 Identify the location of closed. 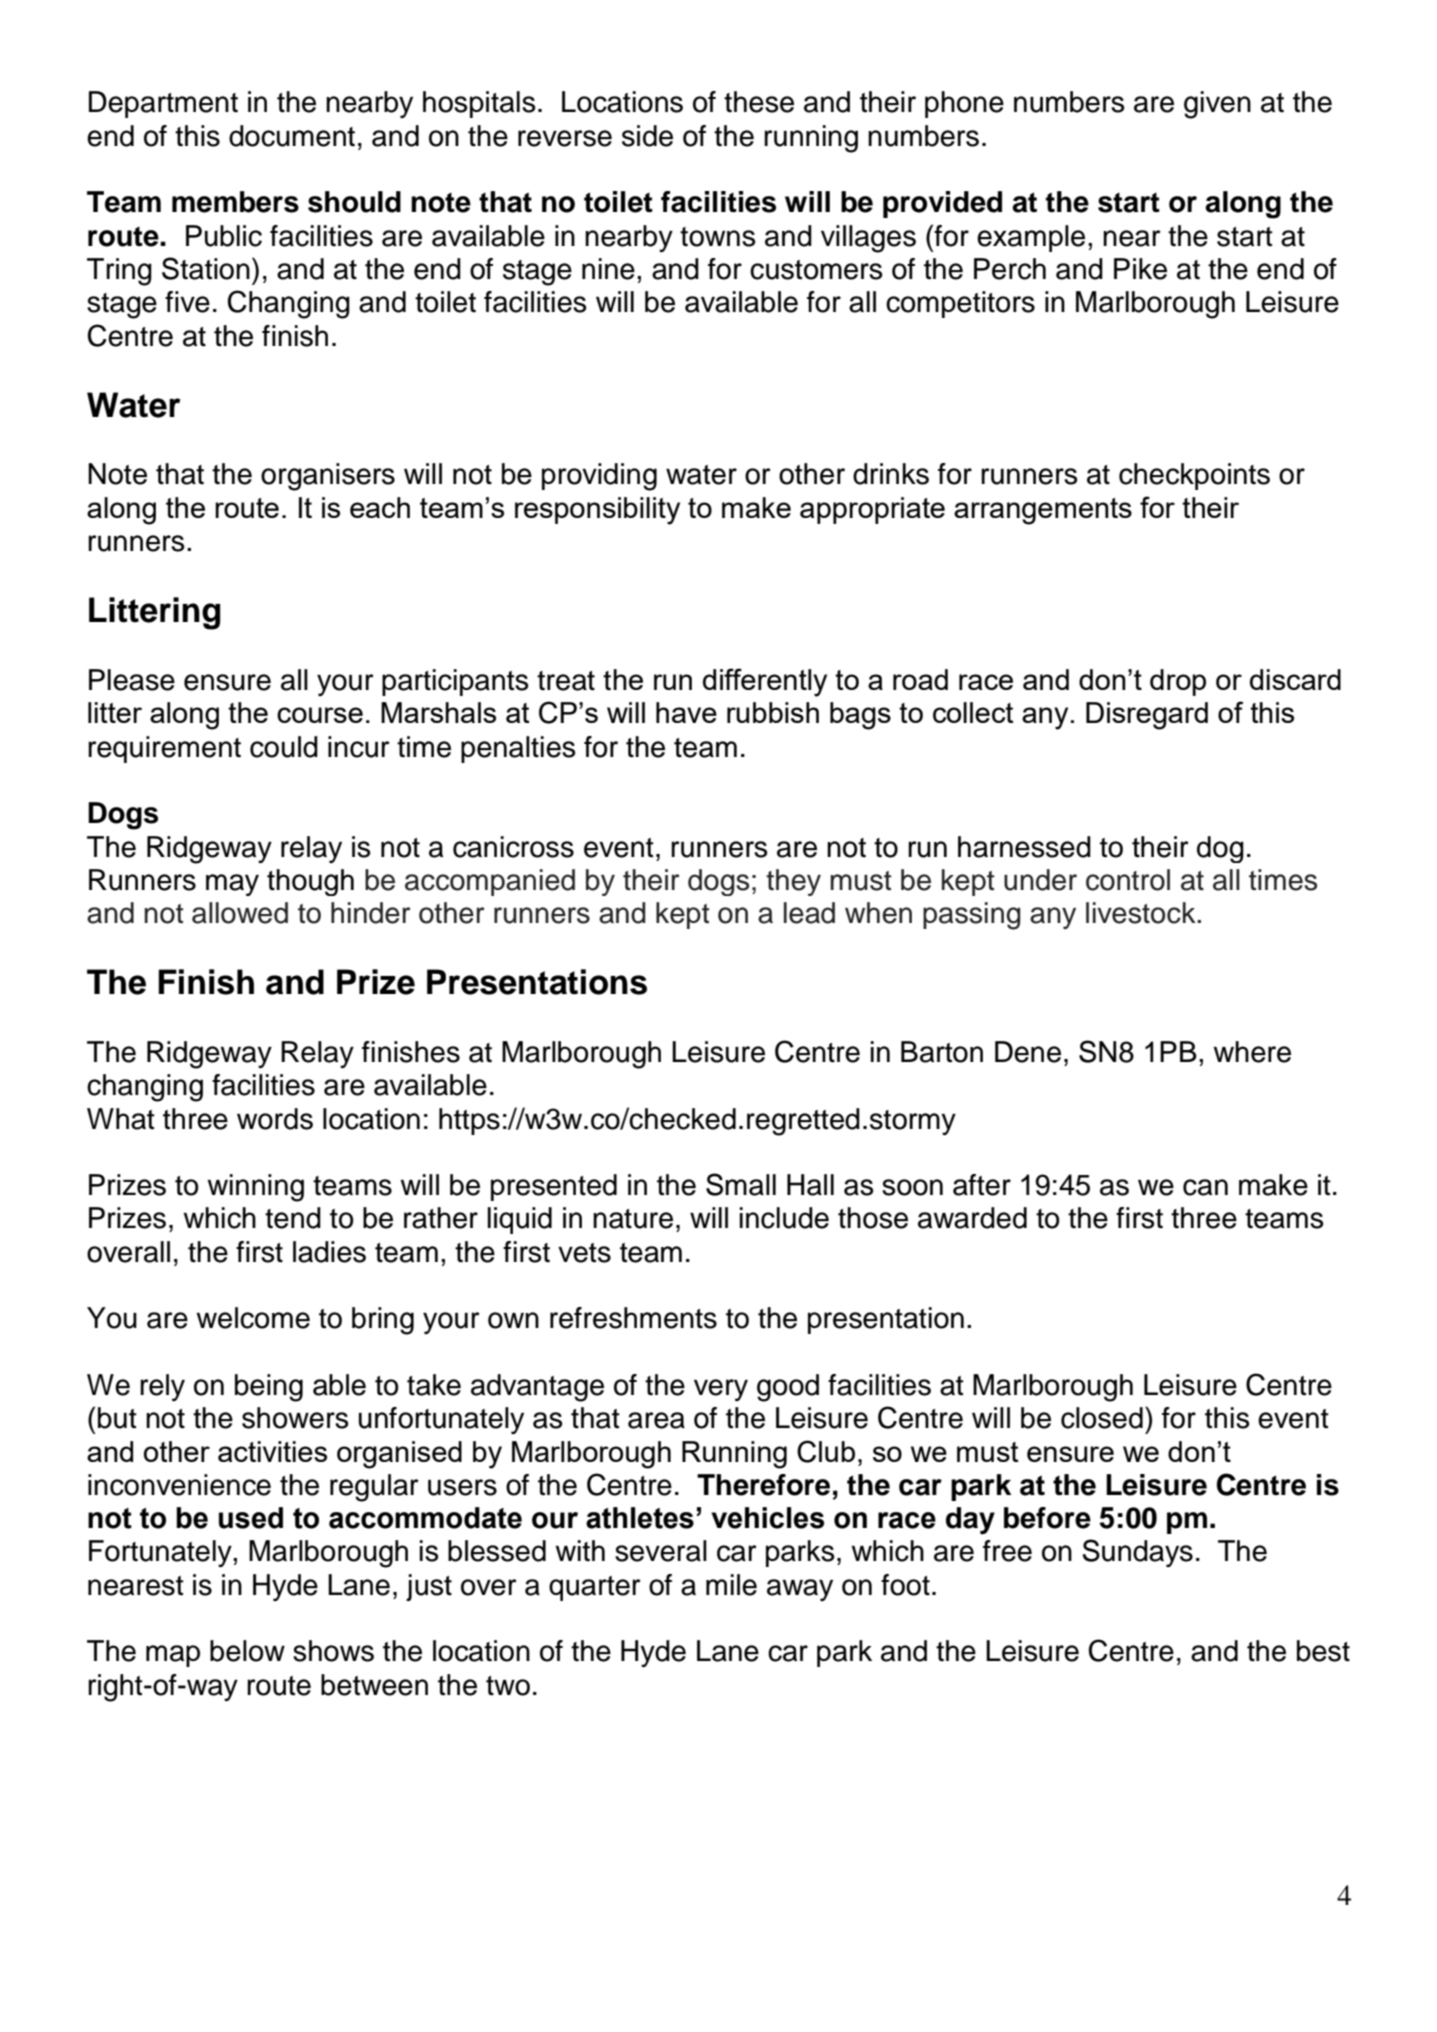
(1102, 1418).
